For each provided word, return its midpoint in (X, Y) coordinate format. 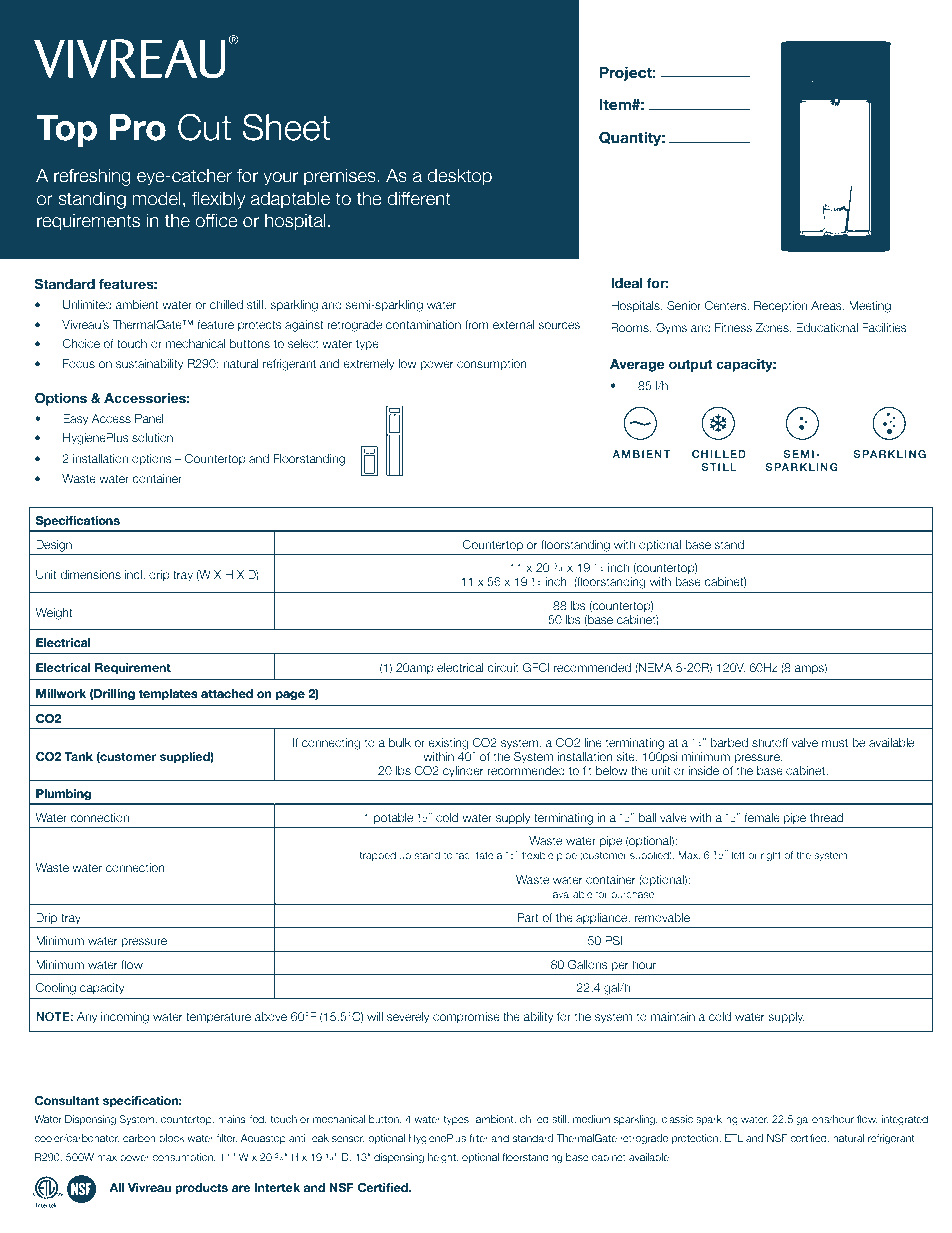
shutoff (770, 742)
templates (168, 695)
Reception (780, 306)
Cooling (56, 989)
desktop (459, 177)
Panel (149, 418)
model (156, 198)
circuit (503, 667)
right (771, 856)
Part (528, 917)
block (172, 1138)
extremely (368, 365)
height (443, 1158)
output (690, 365)
